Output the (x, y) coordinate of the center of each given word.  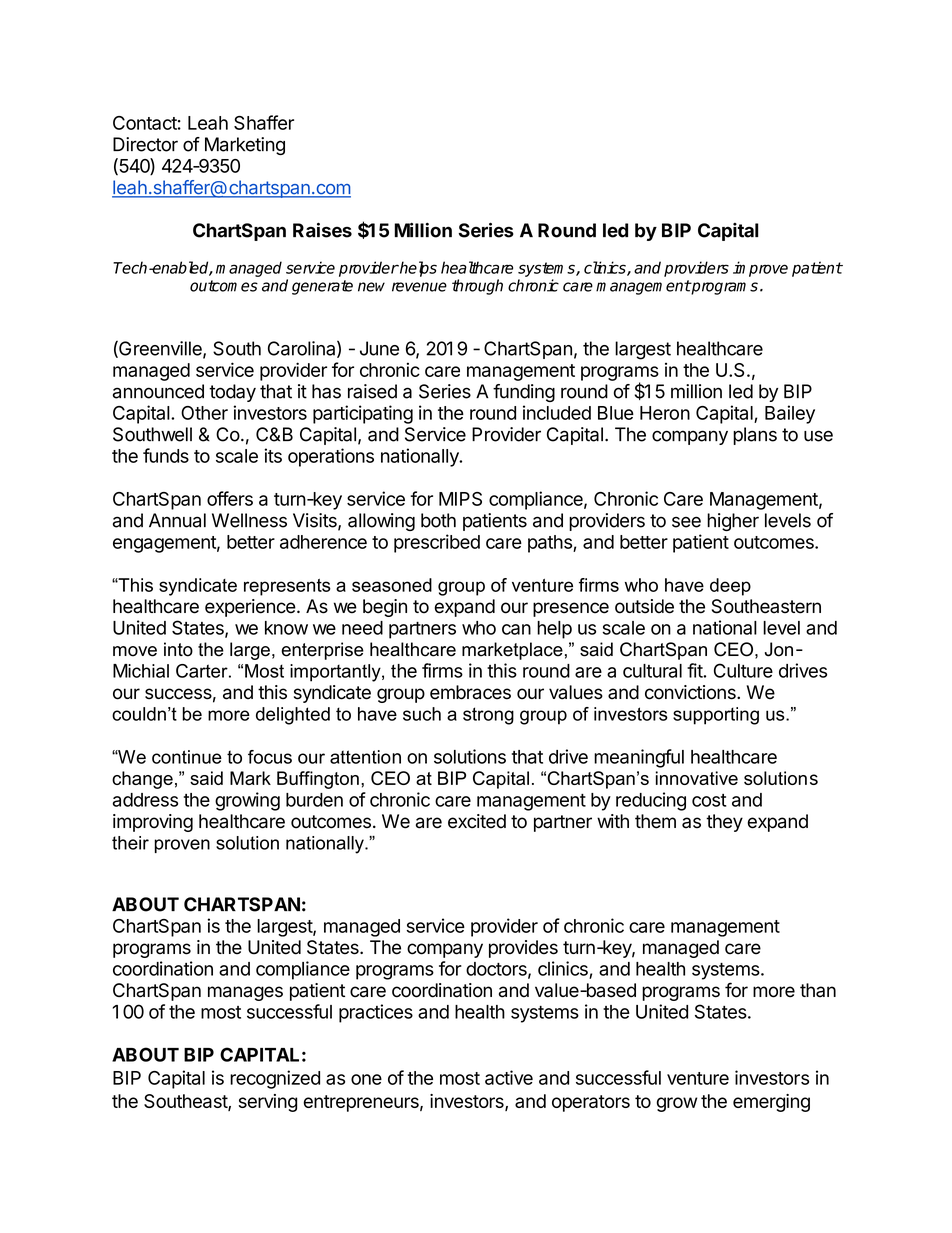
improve (760, 269)
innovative (697, 778)
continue (187, 757)
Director (145, 144)
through (477, 287)
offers (230, 498)
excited (477, 821)
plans (755, 436)
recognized (275, 1079)
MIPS (460, 499)
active (509, 1077)
